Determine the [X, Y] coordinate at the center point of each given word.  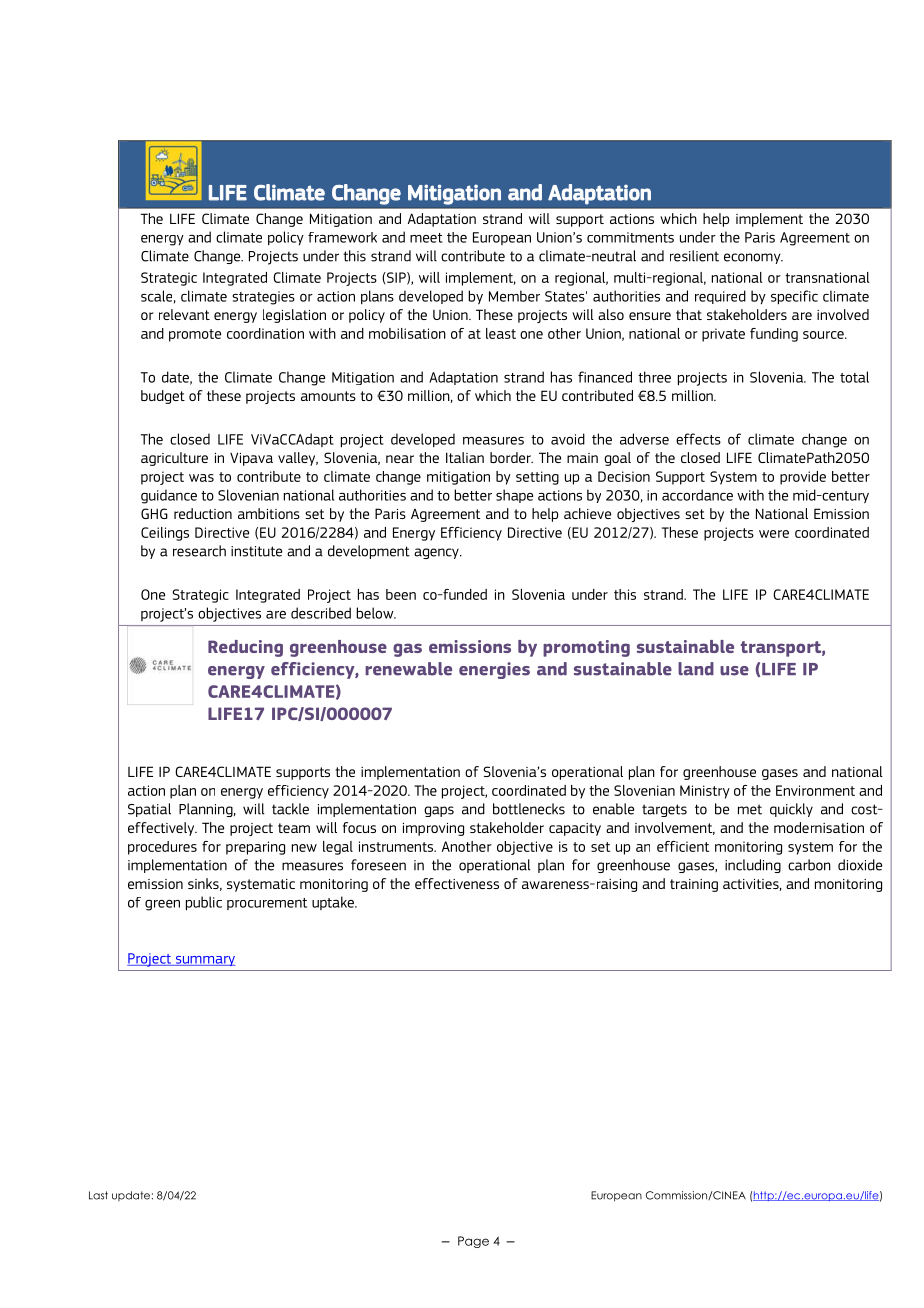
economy [753, 258]
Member [514, 296]
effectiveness [457, 883]
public [204, 903]
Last [98, 1195]
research [199, 551]
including [753, 866]
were [774, 534]
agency [437, 553]
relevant [184, 314]
